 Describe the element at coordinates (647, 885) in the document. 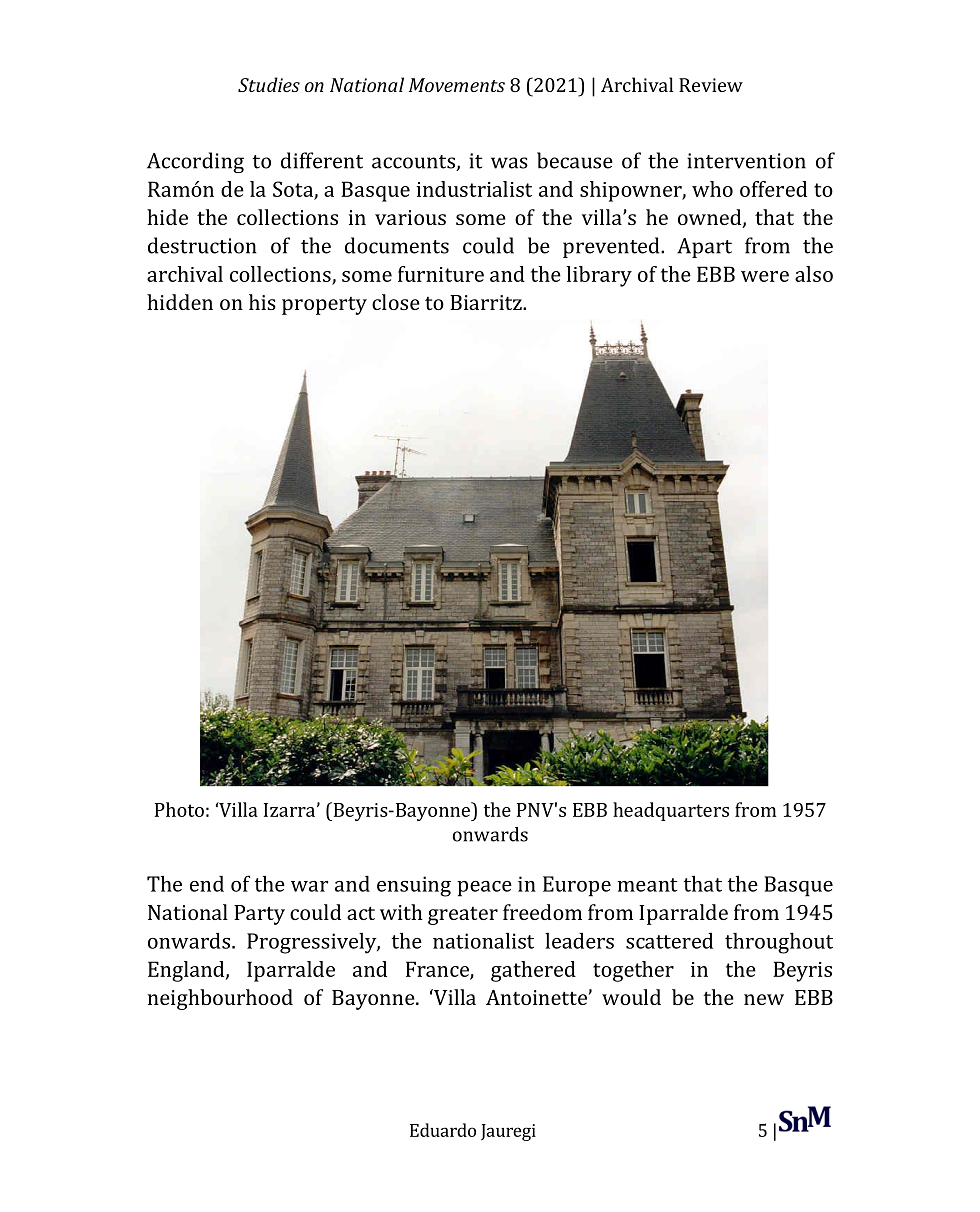

I see `meant` at that location.
